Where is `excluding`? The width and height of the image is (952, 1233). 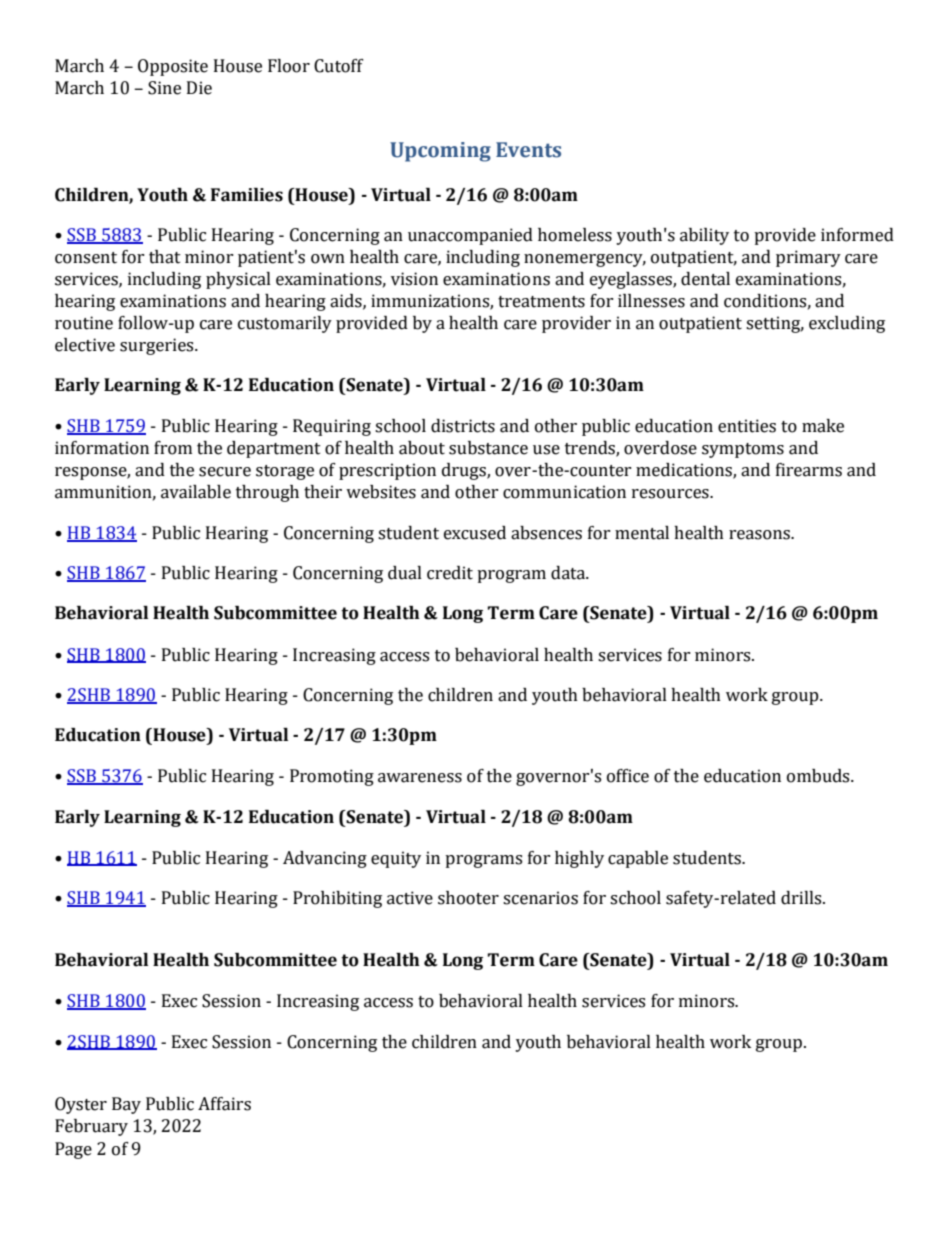
excluding is located at coordinates (847, 324).
